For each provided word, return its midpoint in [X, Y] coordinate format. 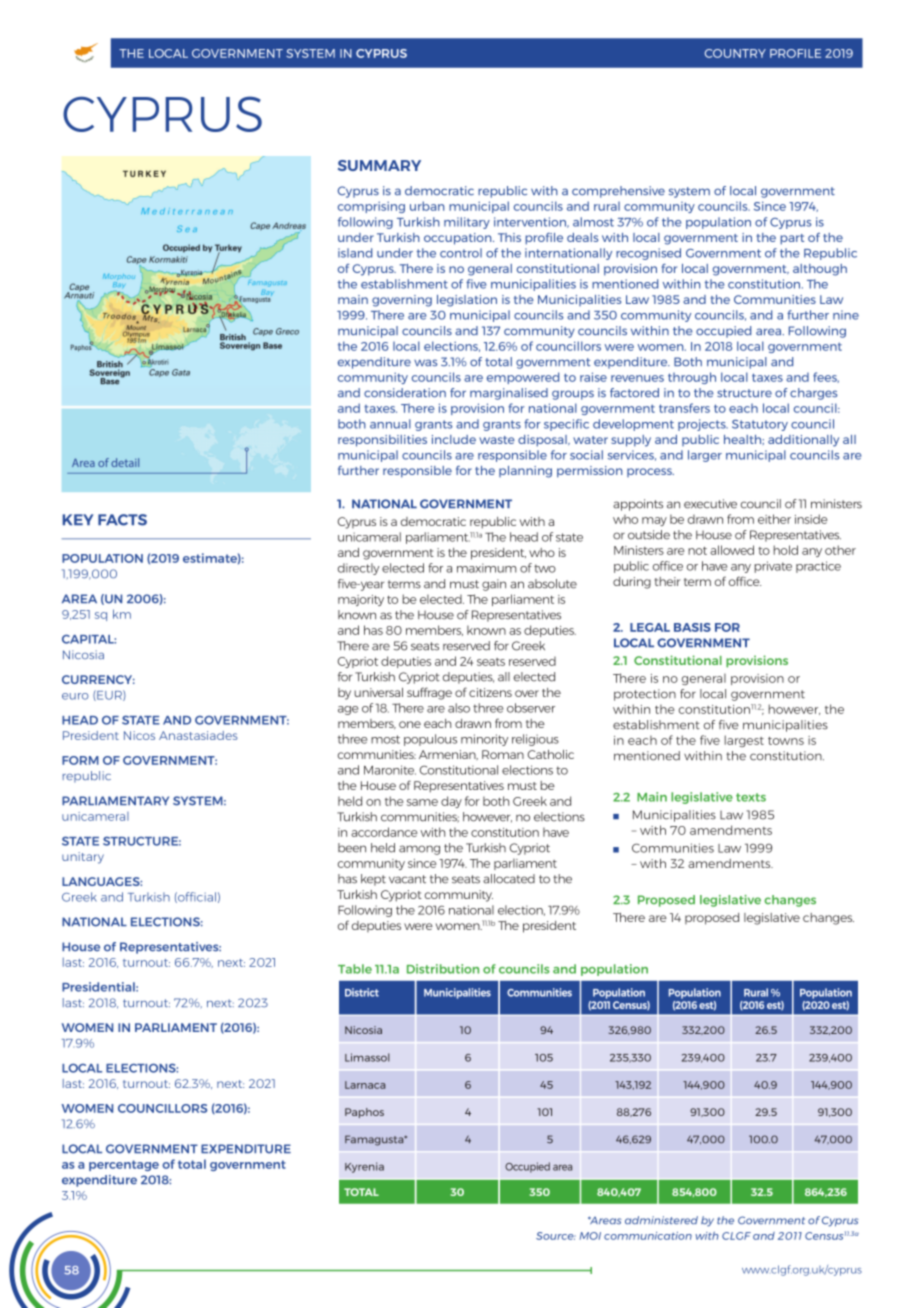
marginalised [509, 394]
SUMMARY [379, 165]
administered [661, 1220]
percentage [124, 1165]
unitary [83, 858]
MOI [590, 1236]
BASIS [692, 627]
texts [751, 797]
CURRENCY [98, 679]
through [692, 378]
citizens [490, 692]
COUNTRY [735, 53]
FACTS [122, 520]
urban [427, 206]
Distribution [443, 969]
